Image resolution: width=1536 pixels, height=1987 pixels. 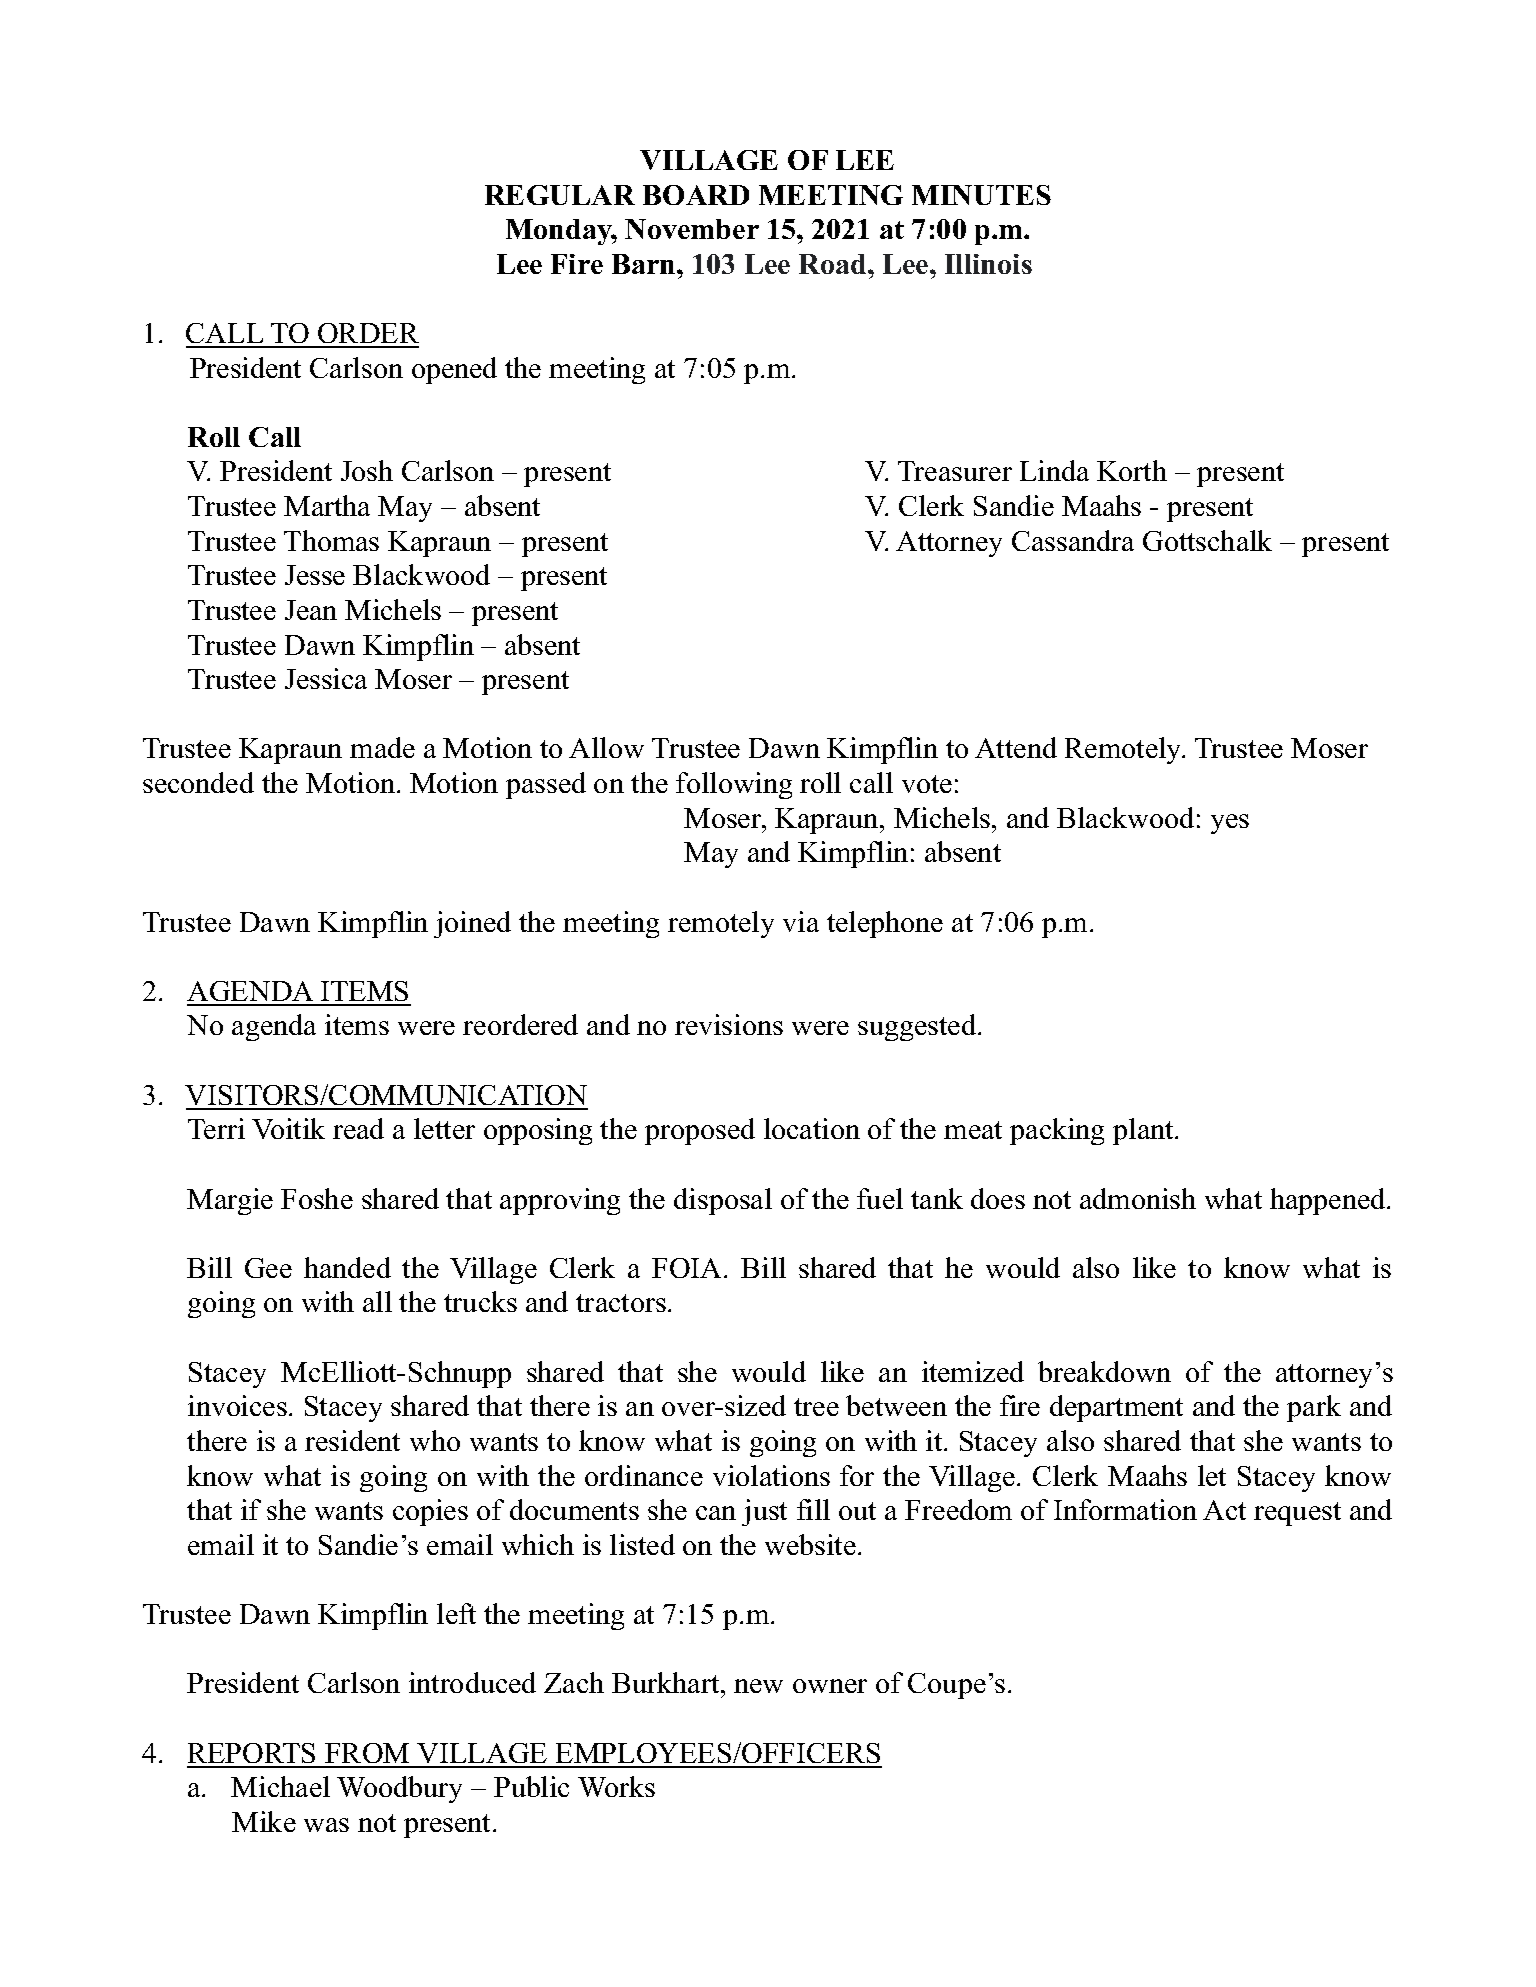 I want to click on plant, so click(x=1144, y=1131).
